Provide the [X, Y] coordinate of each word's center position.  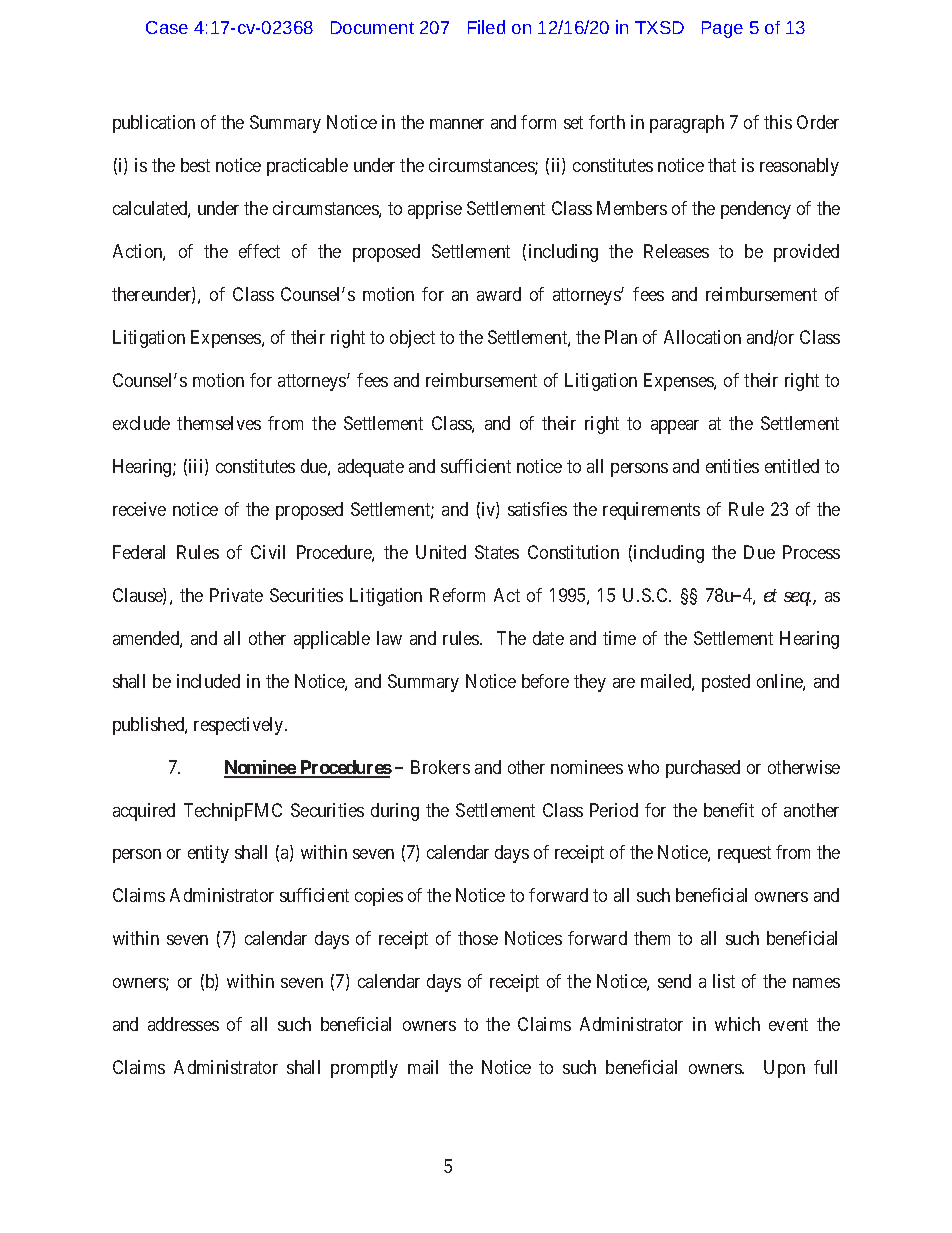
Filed [486, 27]
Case [167, 27]
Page [722, 29]
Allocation [702, 337]
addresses [183, 1024]
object [412, 339]
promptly [364, 1069]
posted [726, 683]
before [545, 681]
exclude [141, 423]
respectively [240, 726]
